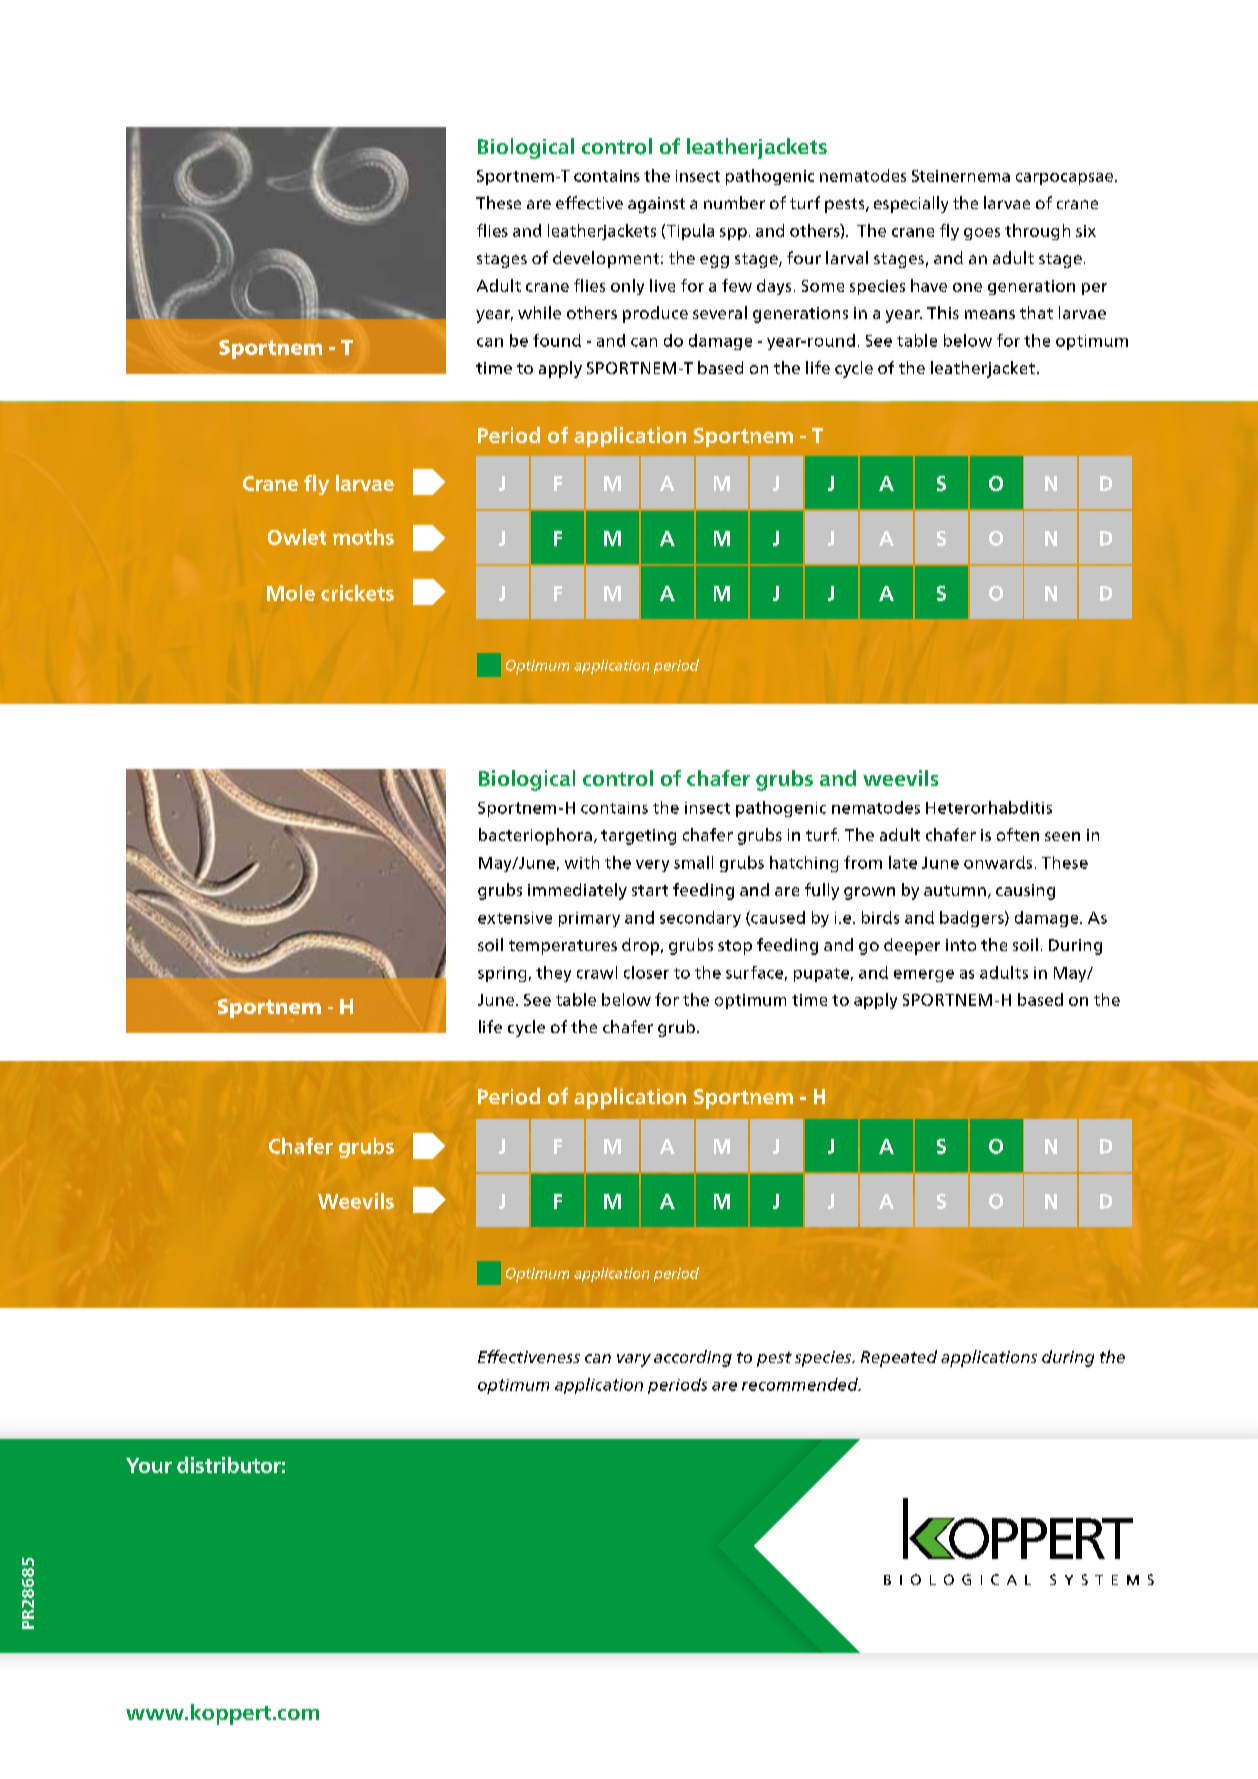 The height and width of the screenshot is (1779, 1258). I want to click on while, so click(539, 312).
